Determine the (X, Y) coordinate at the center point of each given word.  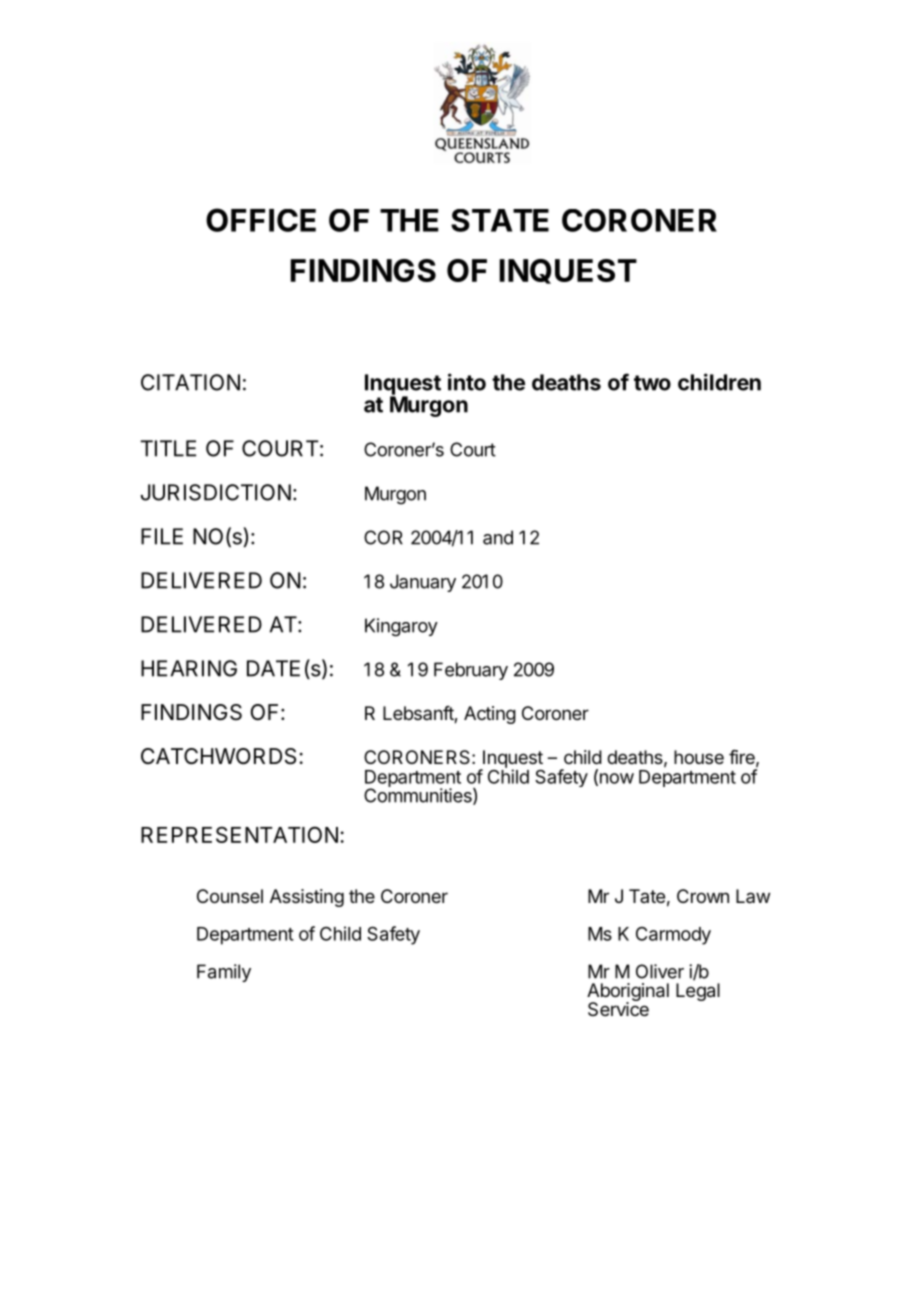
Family (224, 973)
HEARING (189, 668)
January (423, 583)
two (652, 383)
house (699, 757)
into (467, 382)
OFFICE (261, 220)
